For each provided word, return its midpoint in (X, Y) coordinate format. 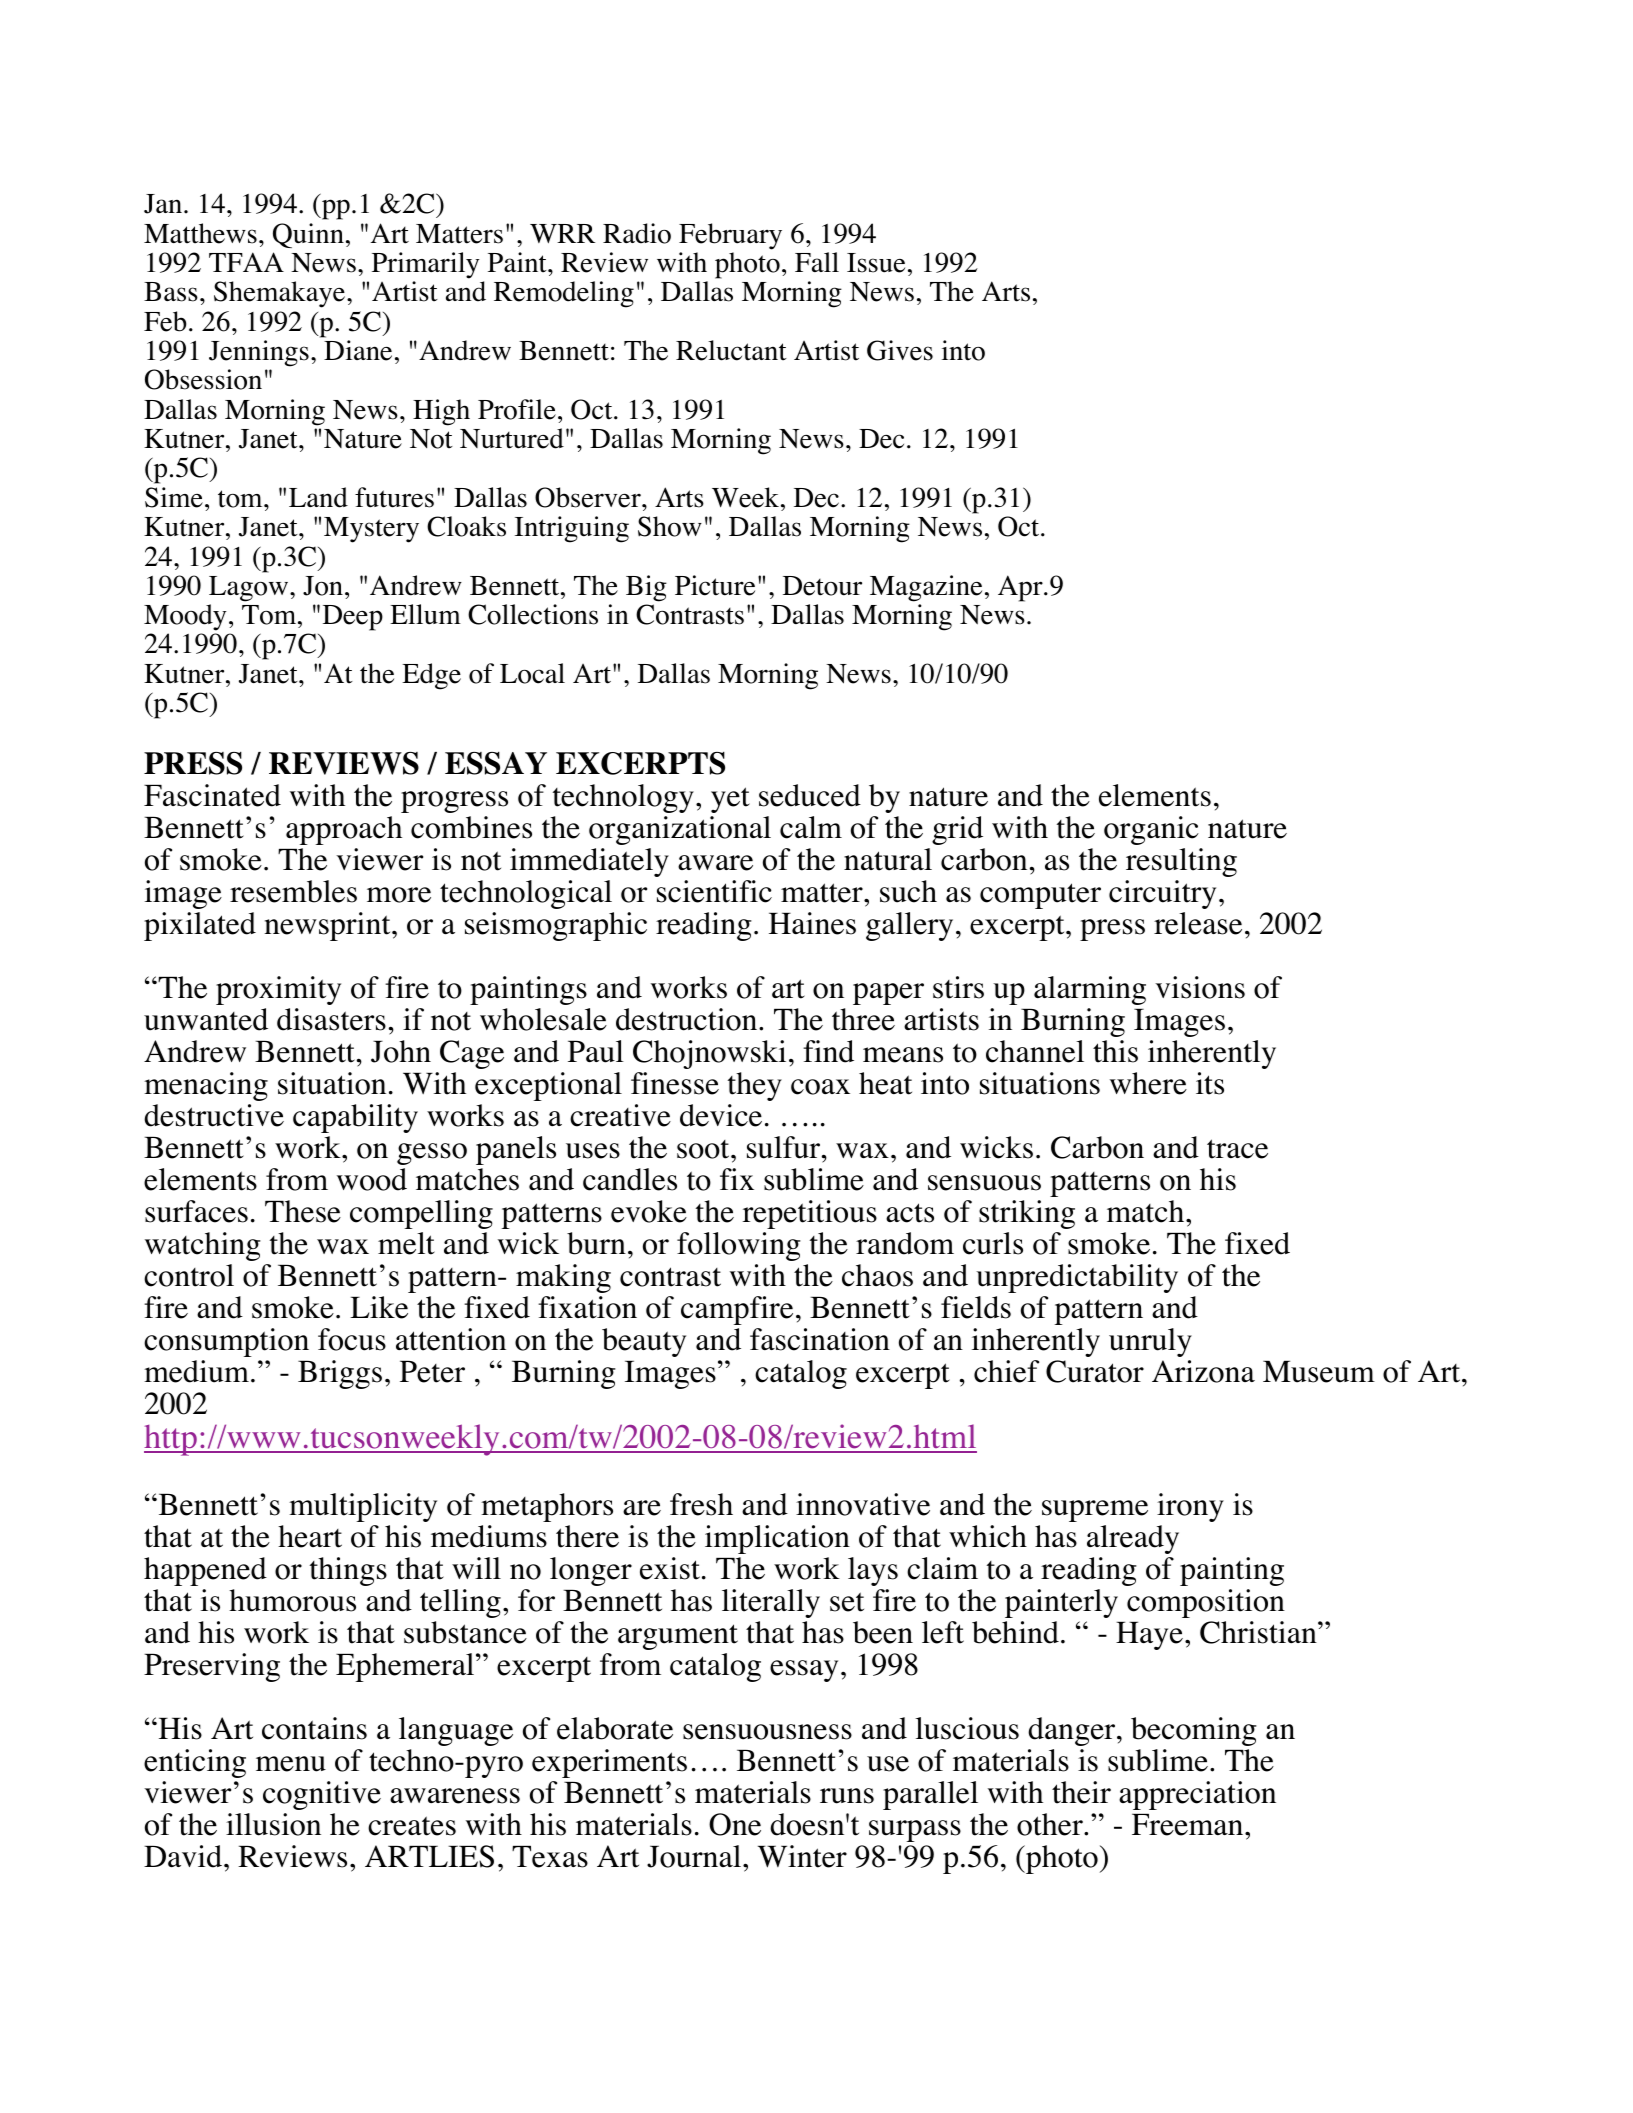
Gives (900, 350)
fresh (701, 1504)
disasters (331, 1019)
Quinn (308, 235)
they (755, 1086)
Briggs (340, 1374)
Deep (353, 618)
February (730, 236)
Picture (715, 585)
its (1210, 1083)
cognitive (322, 1795)
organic (1151, 830)
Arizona (1203, 1371)
